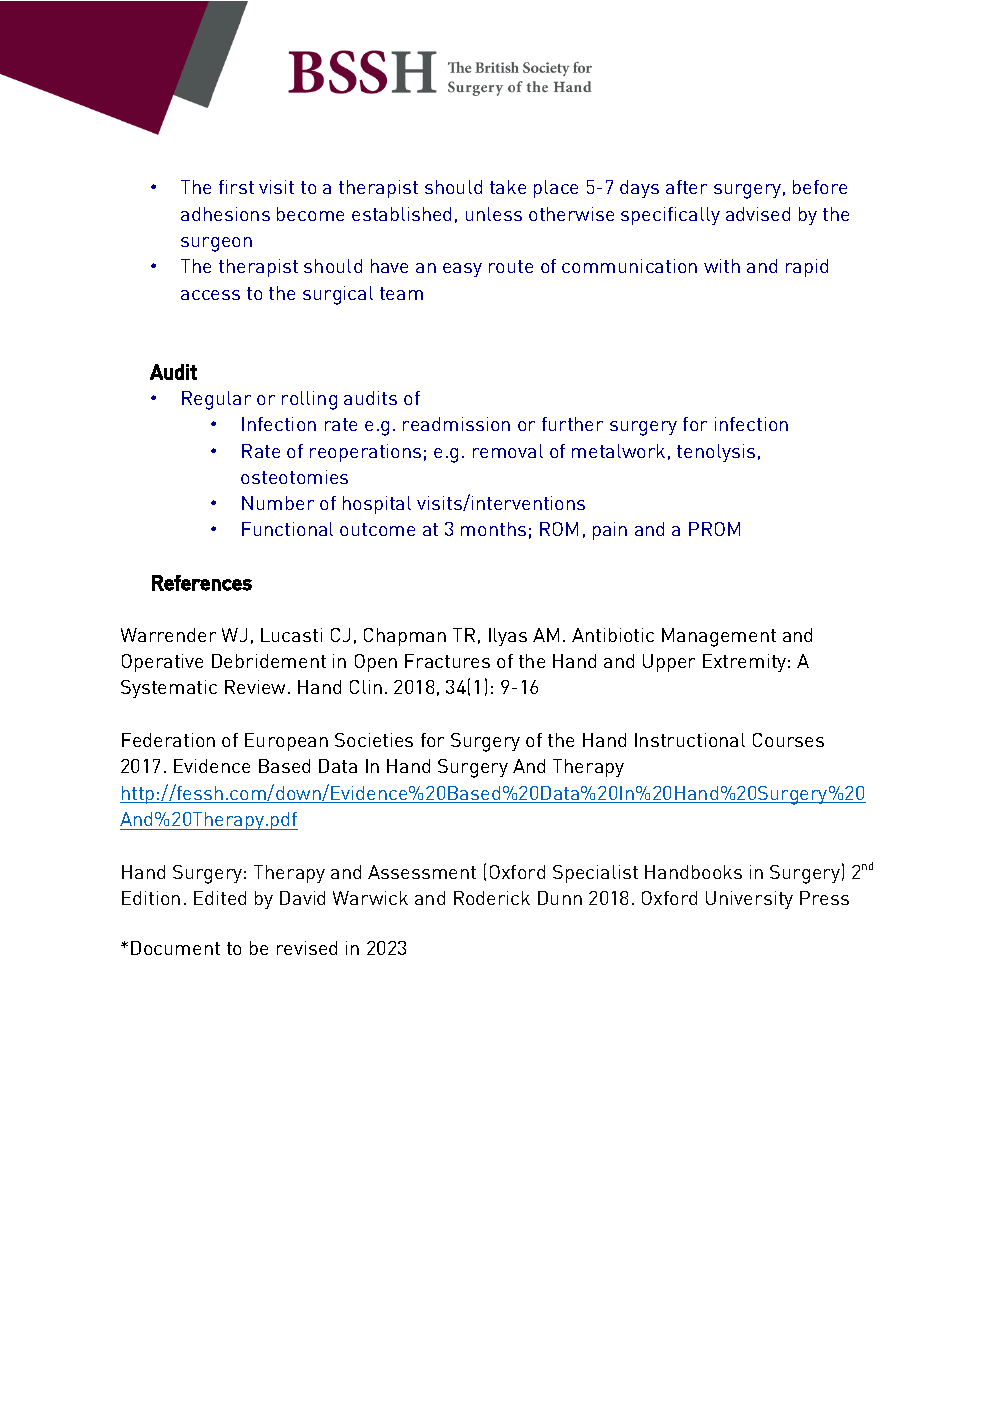  What do you see at coordinates (493, 529) in the document?
I see `months` at bounding box center [493, 529].
